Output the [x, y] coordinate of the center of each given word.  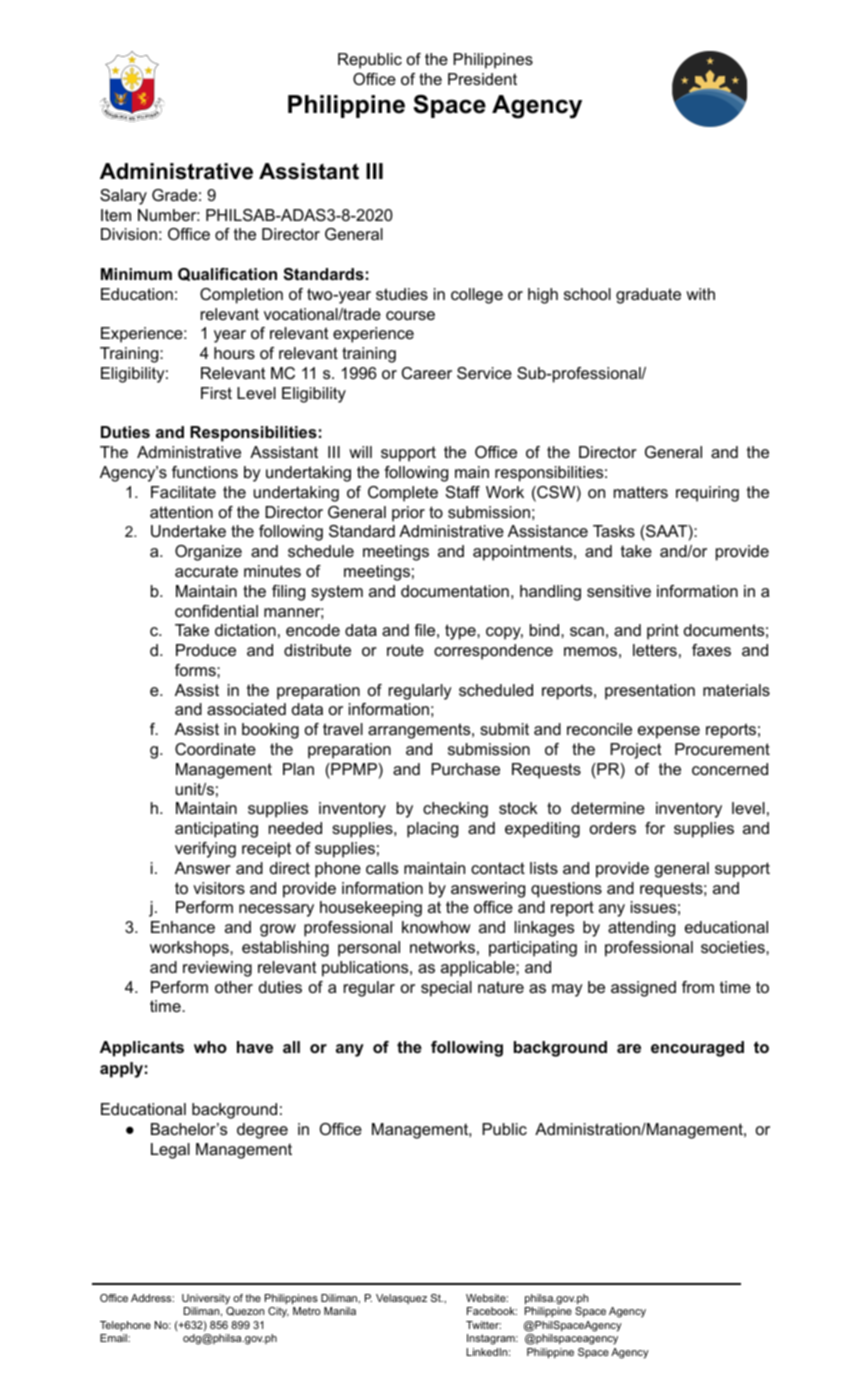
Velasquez [401, 1299]
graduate [648, 296]
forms [196, 670]
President [482, 79]
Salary [123, 197]
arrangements [420, 731]
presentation [650, 692]
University [206, 1299]
